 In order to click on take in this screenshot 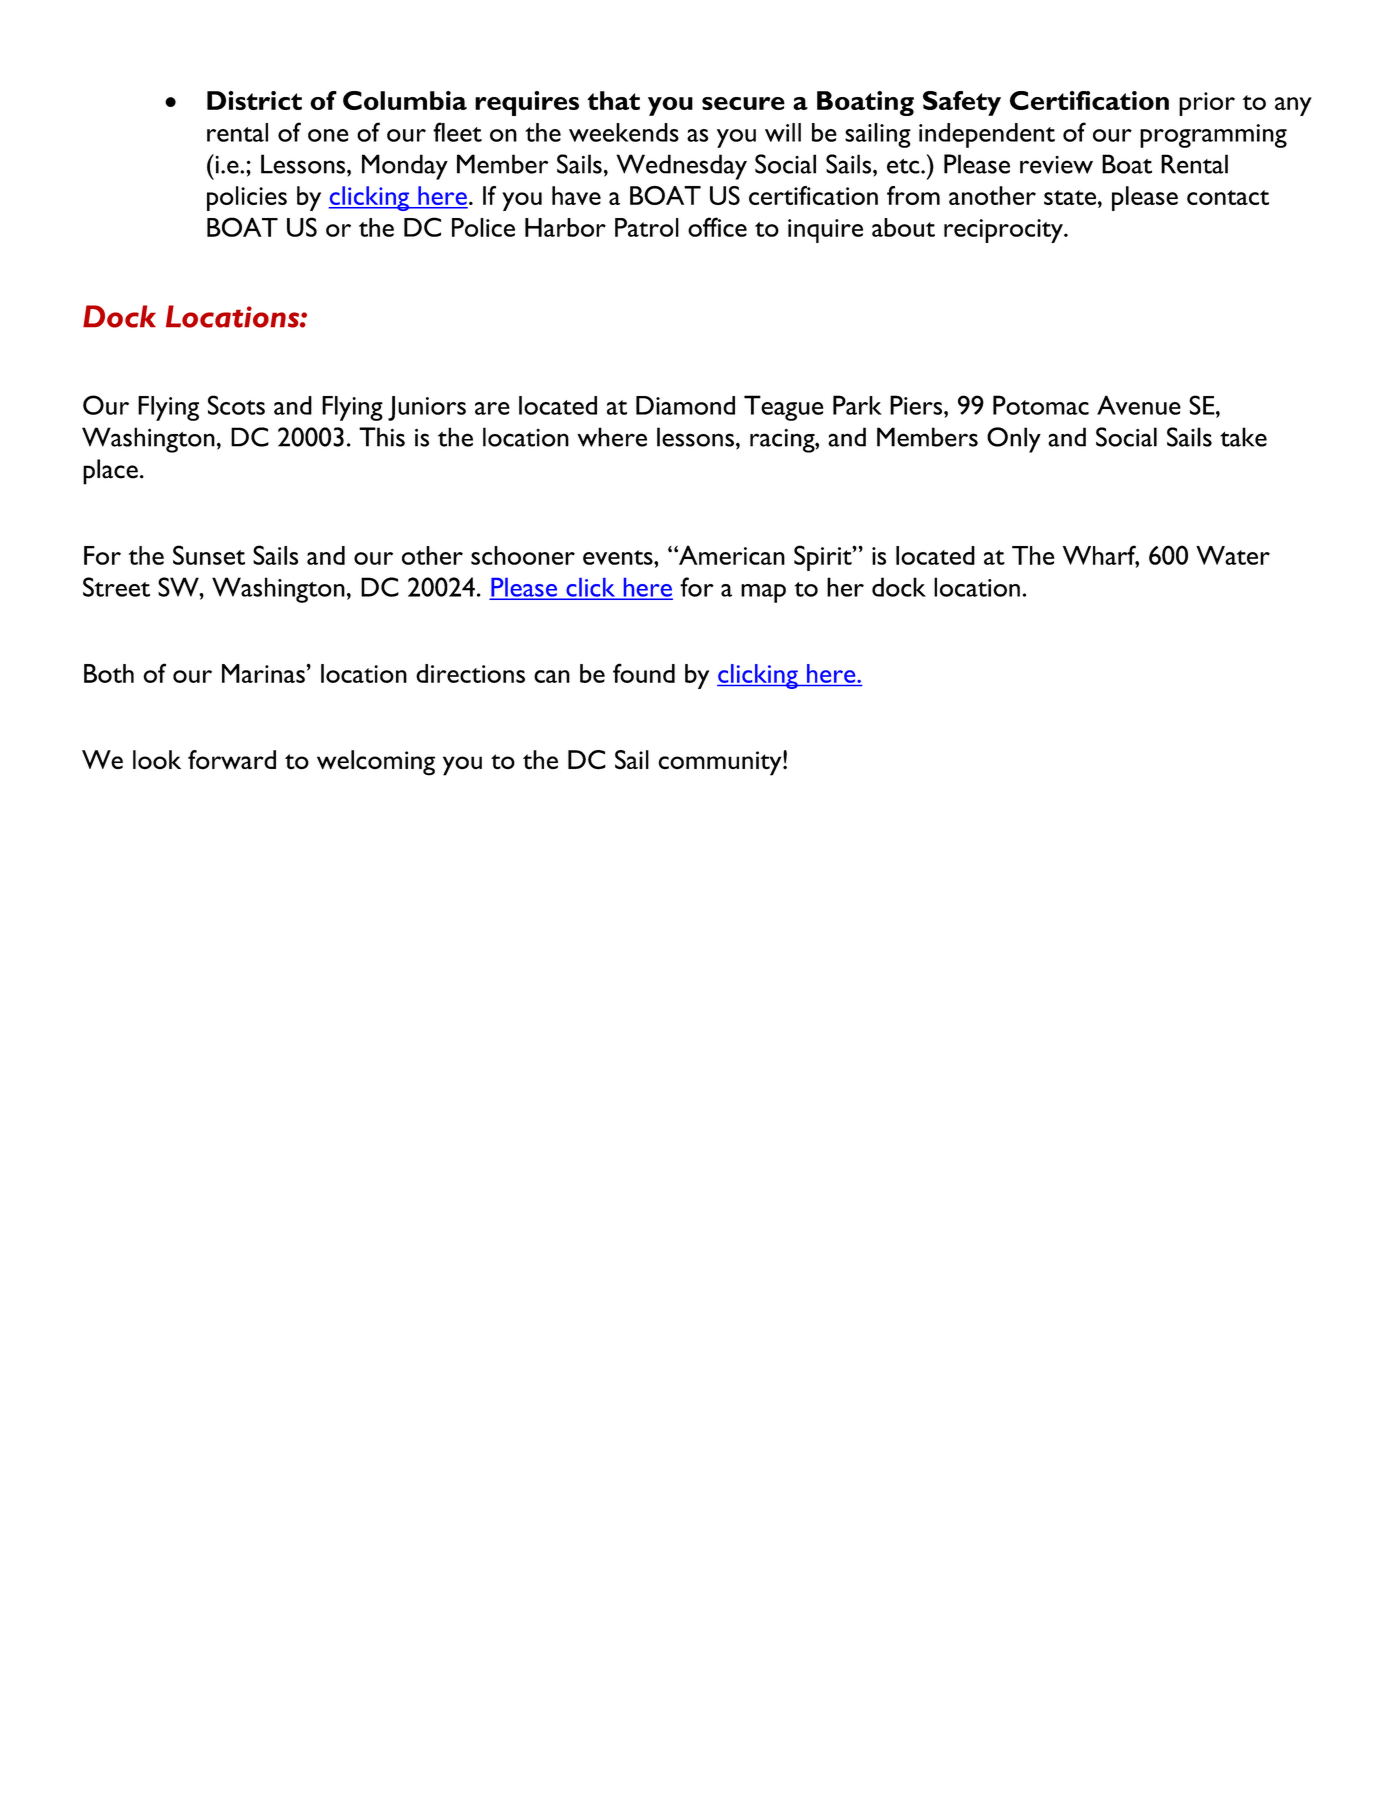, I will do `click(1243, 437)`.
